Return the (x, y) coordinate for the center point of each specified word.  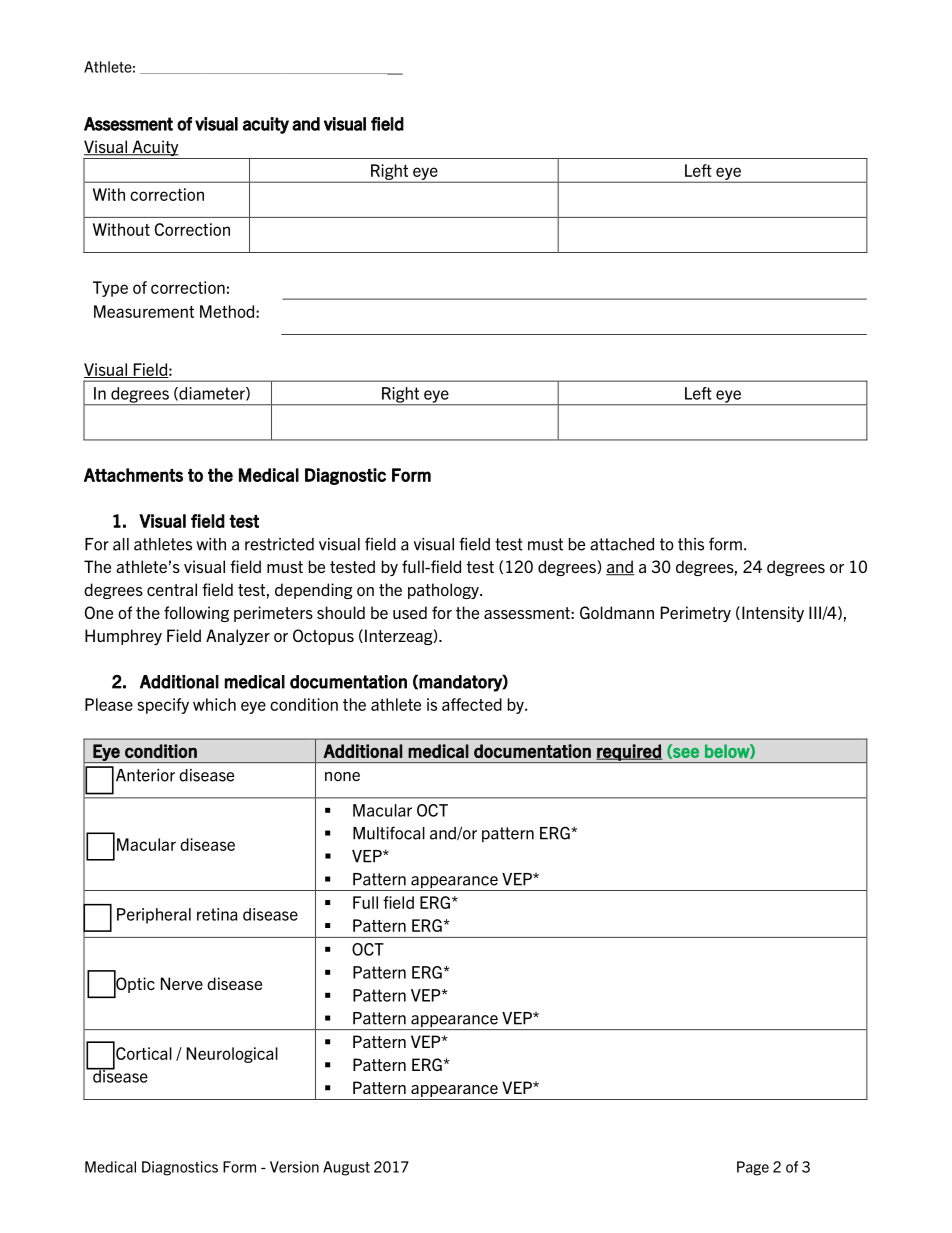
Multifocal (389, 833)
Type (110, 289)
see (685, 753)
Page (753, 1168)
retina (217, 914)
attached (622, 544)
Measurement (144, 311)
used (410, 612)
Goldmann (617, 612)
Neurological (232, 1055)
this (691, 544)
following (196, 614)
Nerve (182, 983)
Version (294, 1167)
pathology (444, 591)
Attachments (133, 475)
